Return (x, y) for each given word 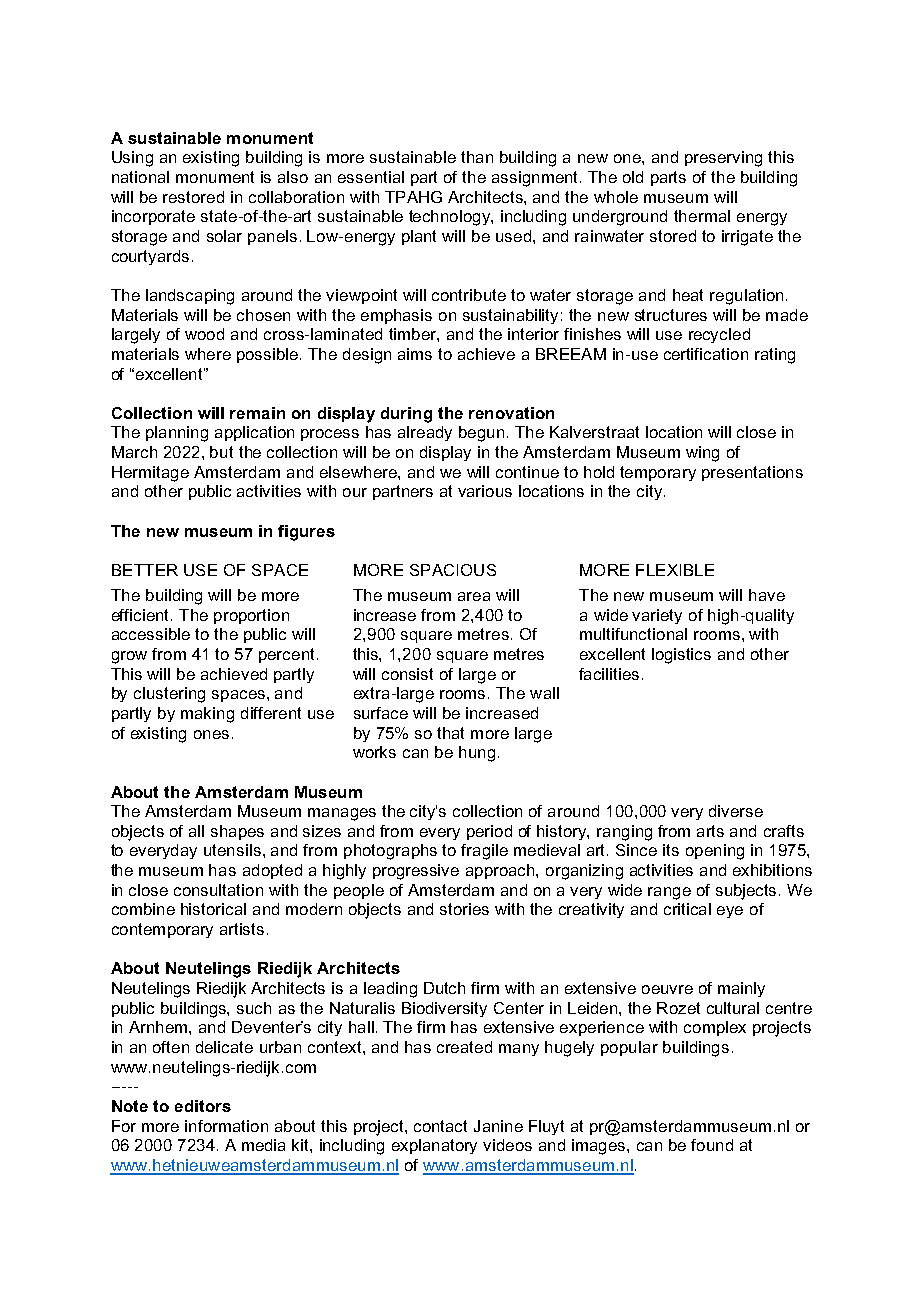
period (489, 832)
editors (203, 1106)
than (477, 157)
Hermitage (150, 474)
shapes (237, 832)
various (485, 491)
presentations (752, 473)
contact (440, 1126)
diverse (736, 811)
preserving (723, 159)
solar (224, 236)
